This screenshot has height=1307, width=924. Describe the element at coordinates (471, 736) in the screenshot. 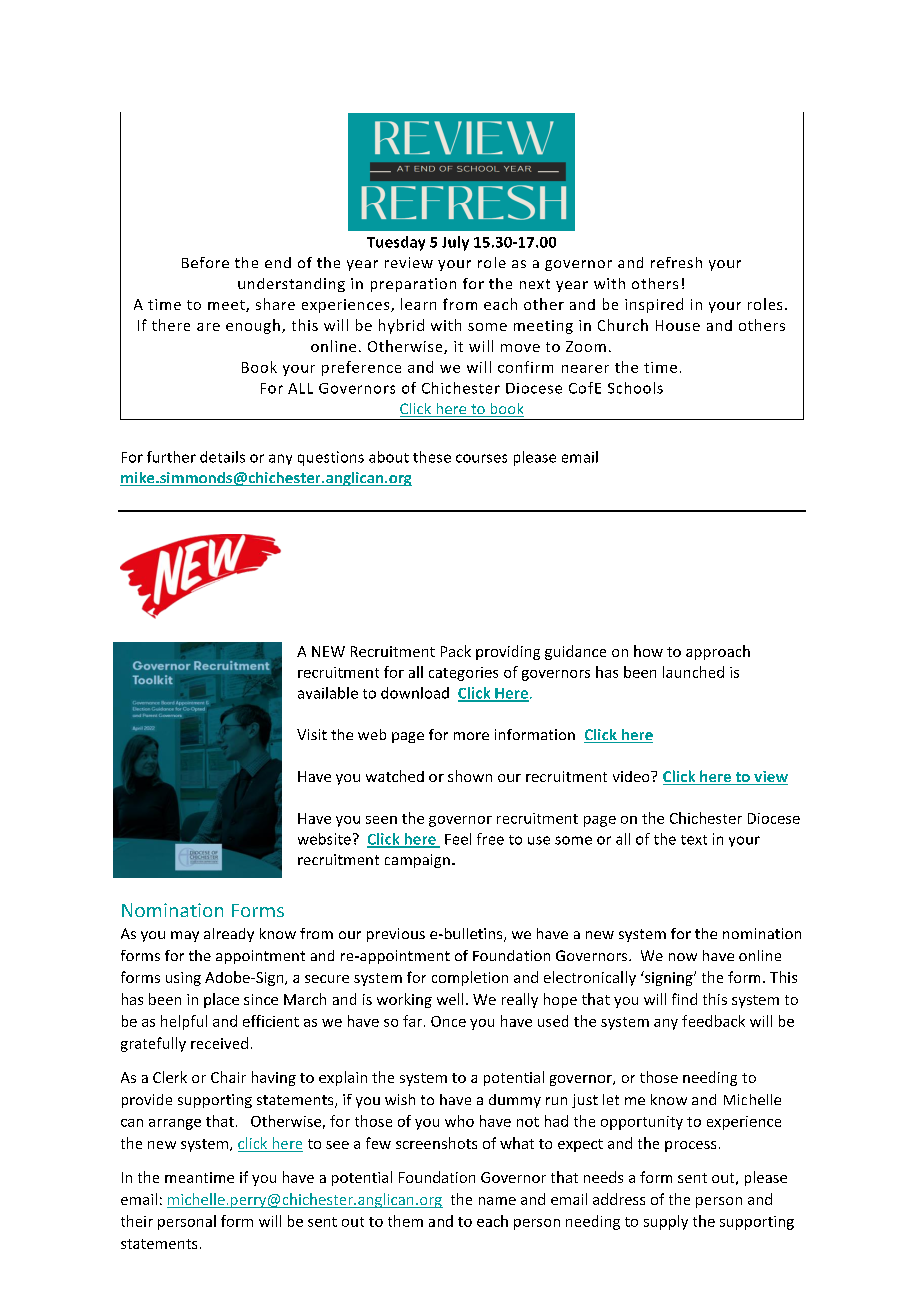

I see `more` at that location.
